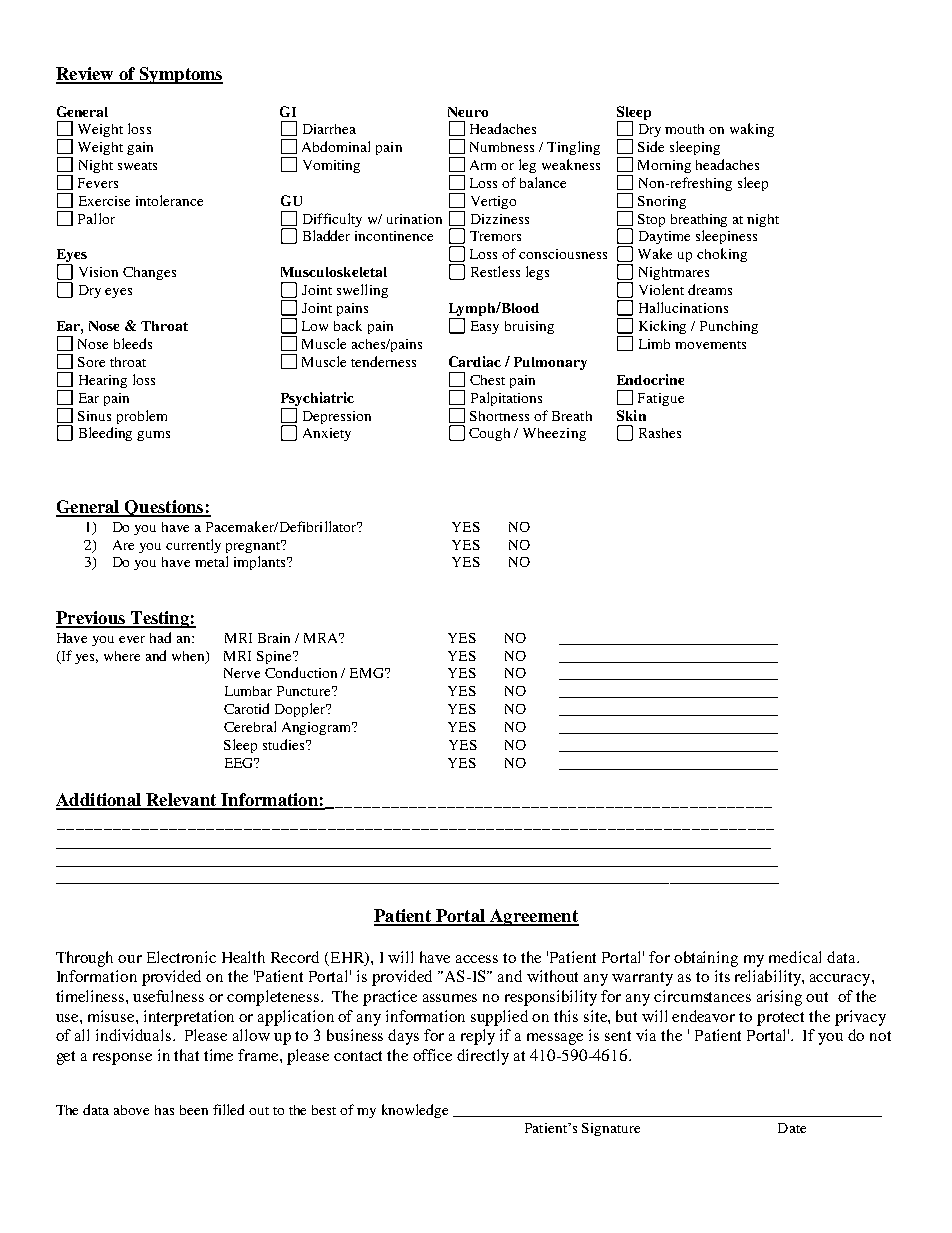  Describe the element at coordinates (180, 75) in the image. I see `Symptoms` at that location.
